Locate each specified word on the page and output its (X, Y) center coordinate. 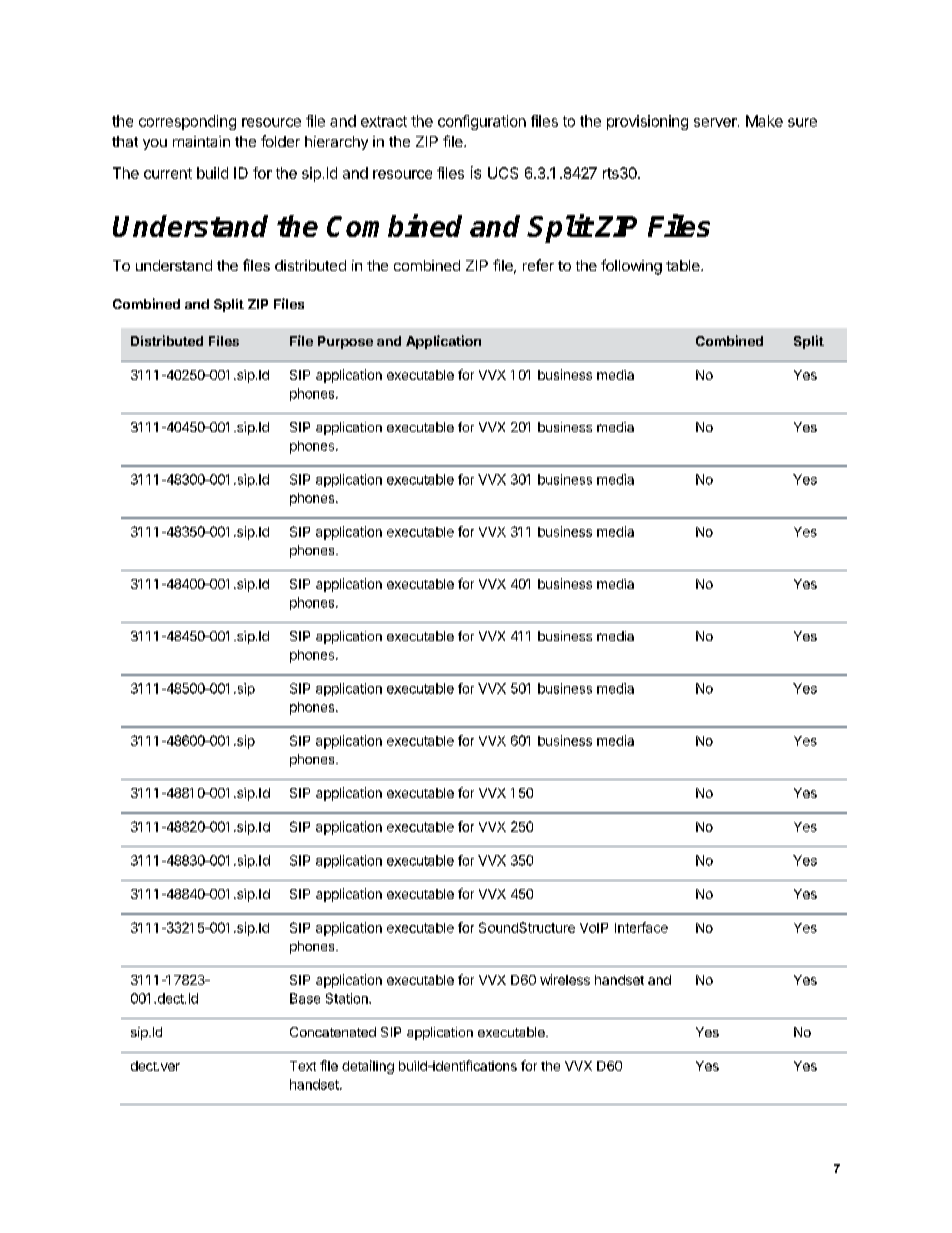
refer (538, 265)
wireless (565, 979)
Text (303, 1066)
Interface (641, 927)
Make (764, 121)
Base (305, 998)
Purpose (345, 342)
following (631, 267)
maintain (201, 141)
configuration (482, 122)
